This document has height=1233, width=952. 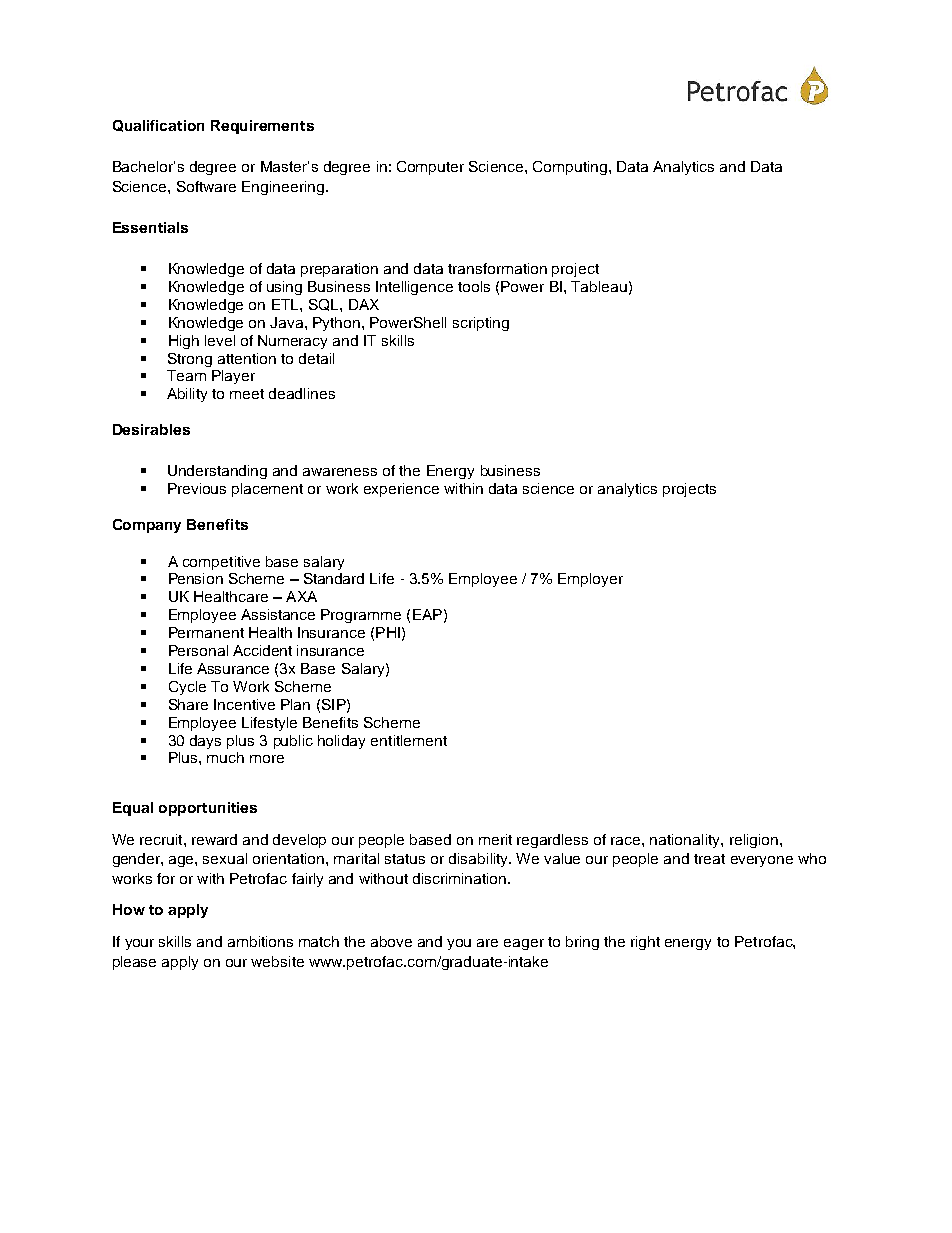 I want to click on level, so click(x=220, y=340).
